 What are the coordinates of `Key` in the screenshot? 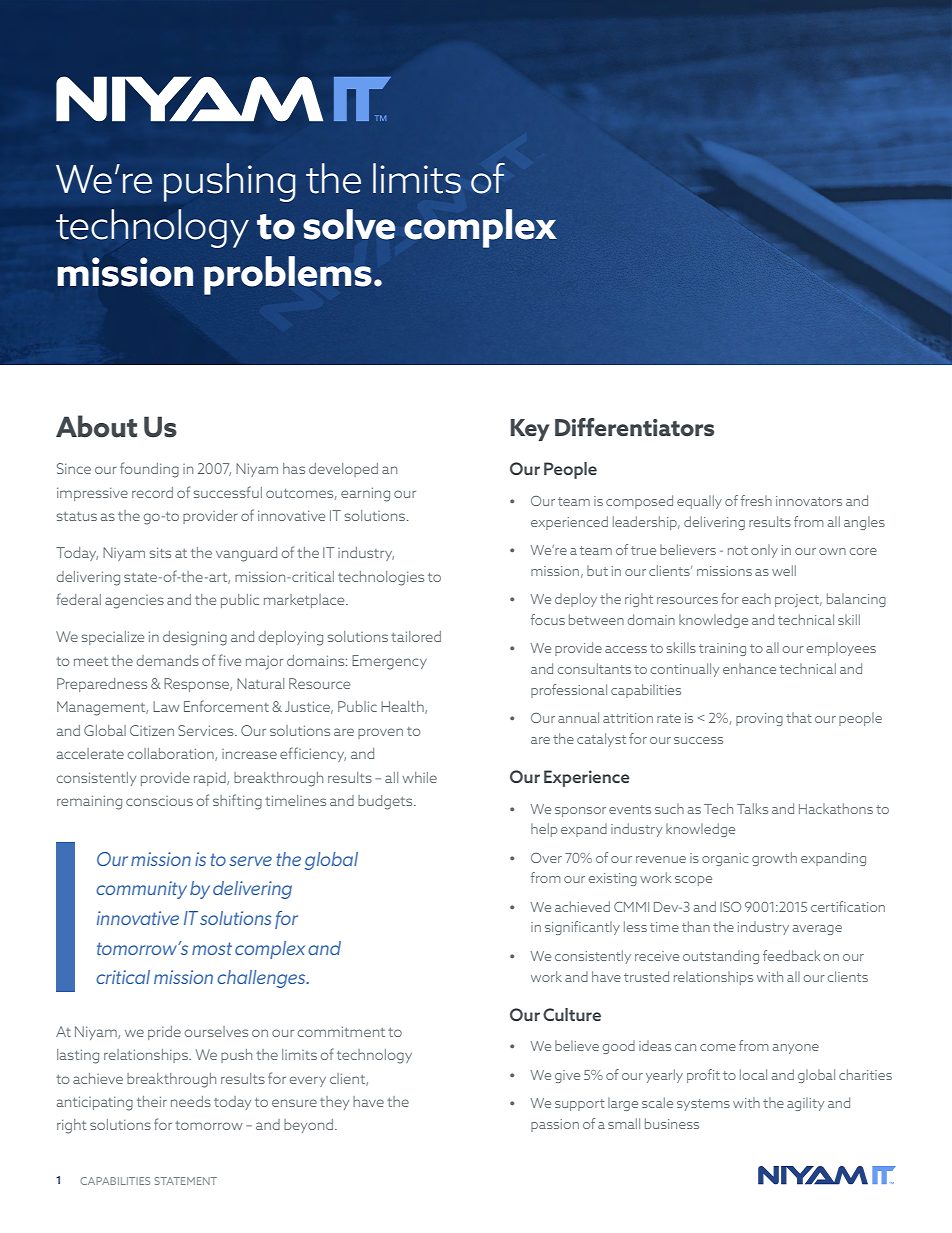 It's located at (530, 430).
